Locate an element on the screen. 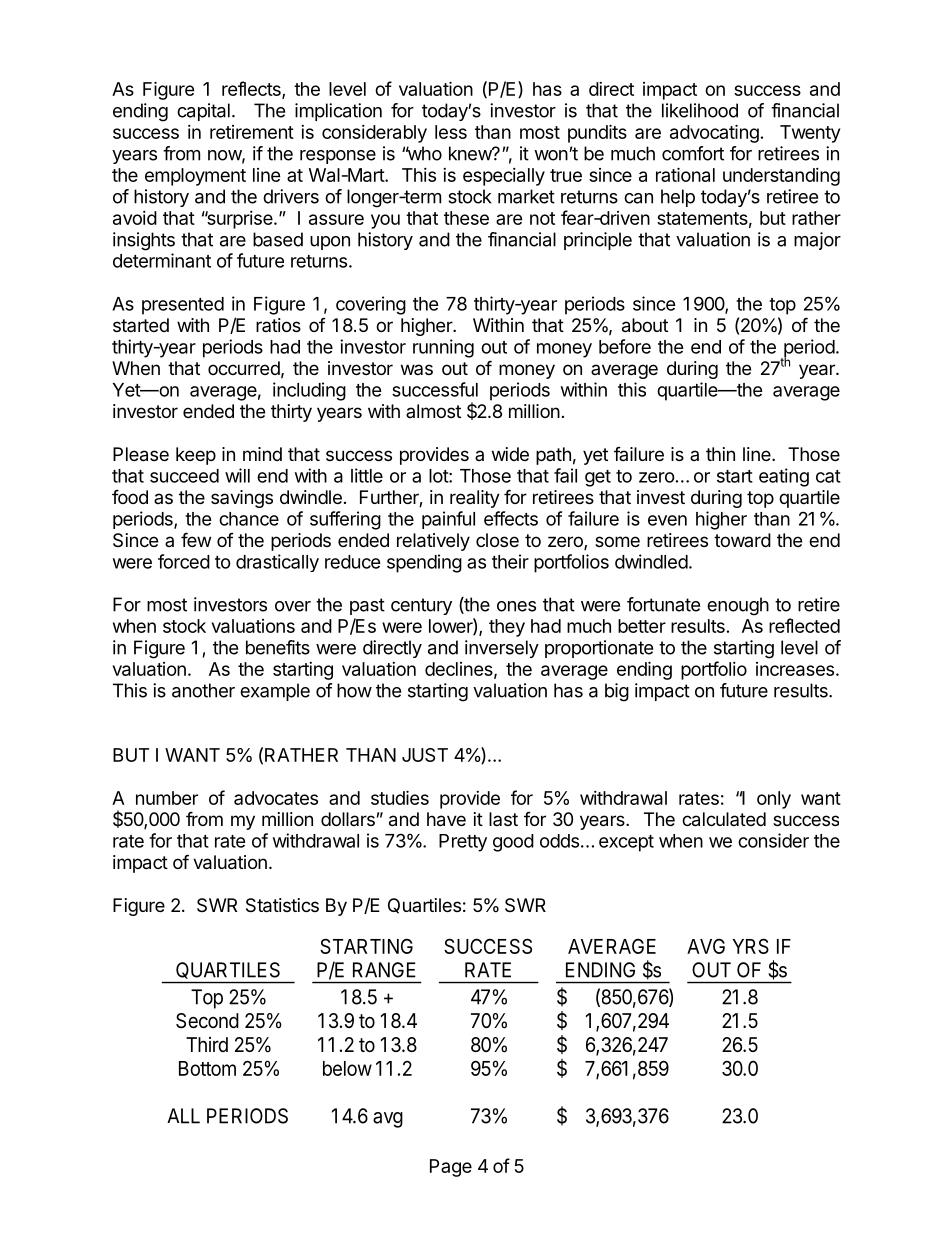 The width and height of the screenshot is (952, 1233). less is located at coordinates (451, 132).
